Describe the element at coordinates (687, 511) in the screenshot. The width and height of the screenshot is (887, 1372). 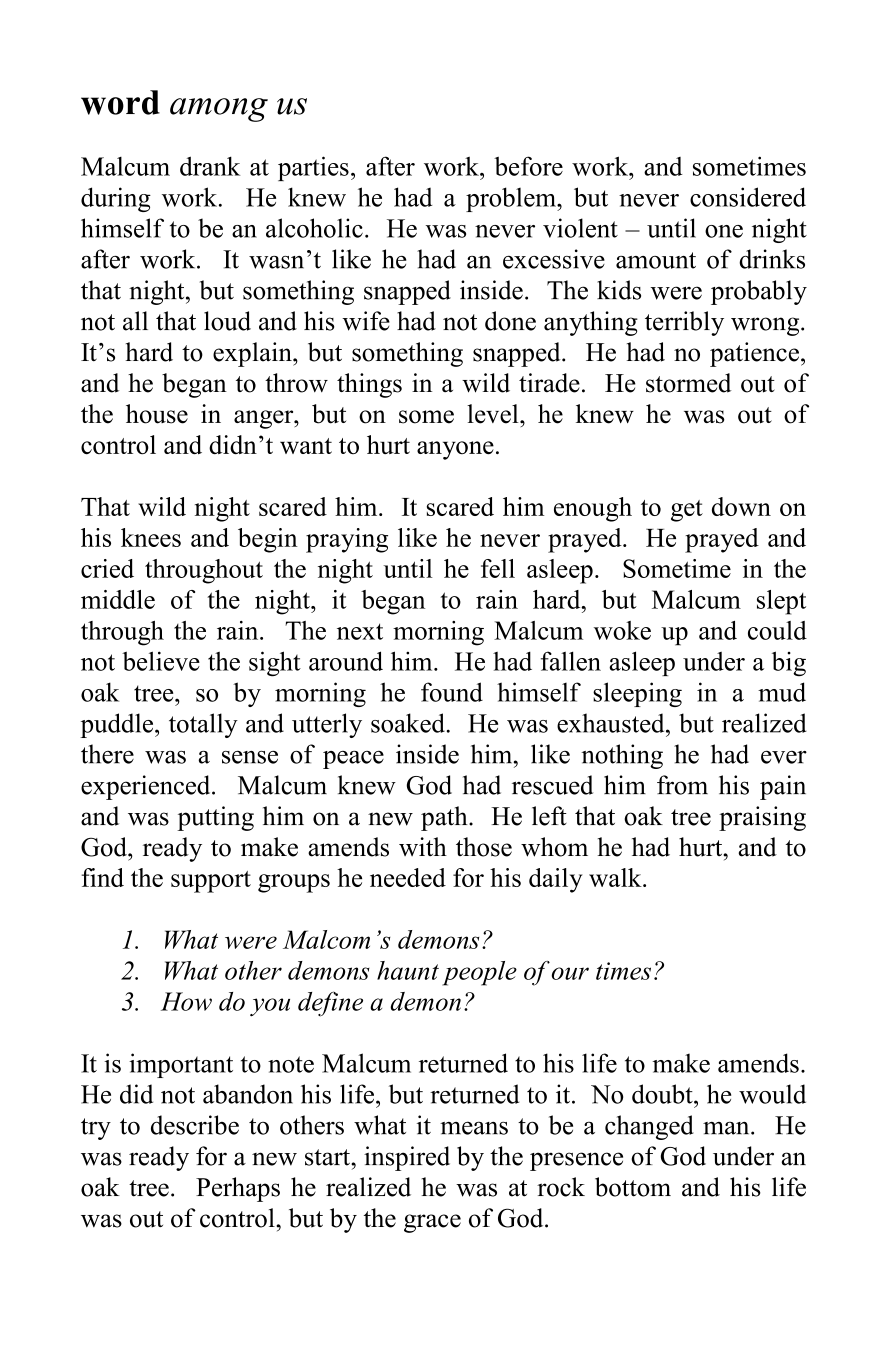
I see `get` at that location.
